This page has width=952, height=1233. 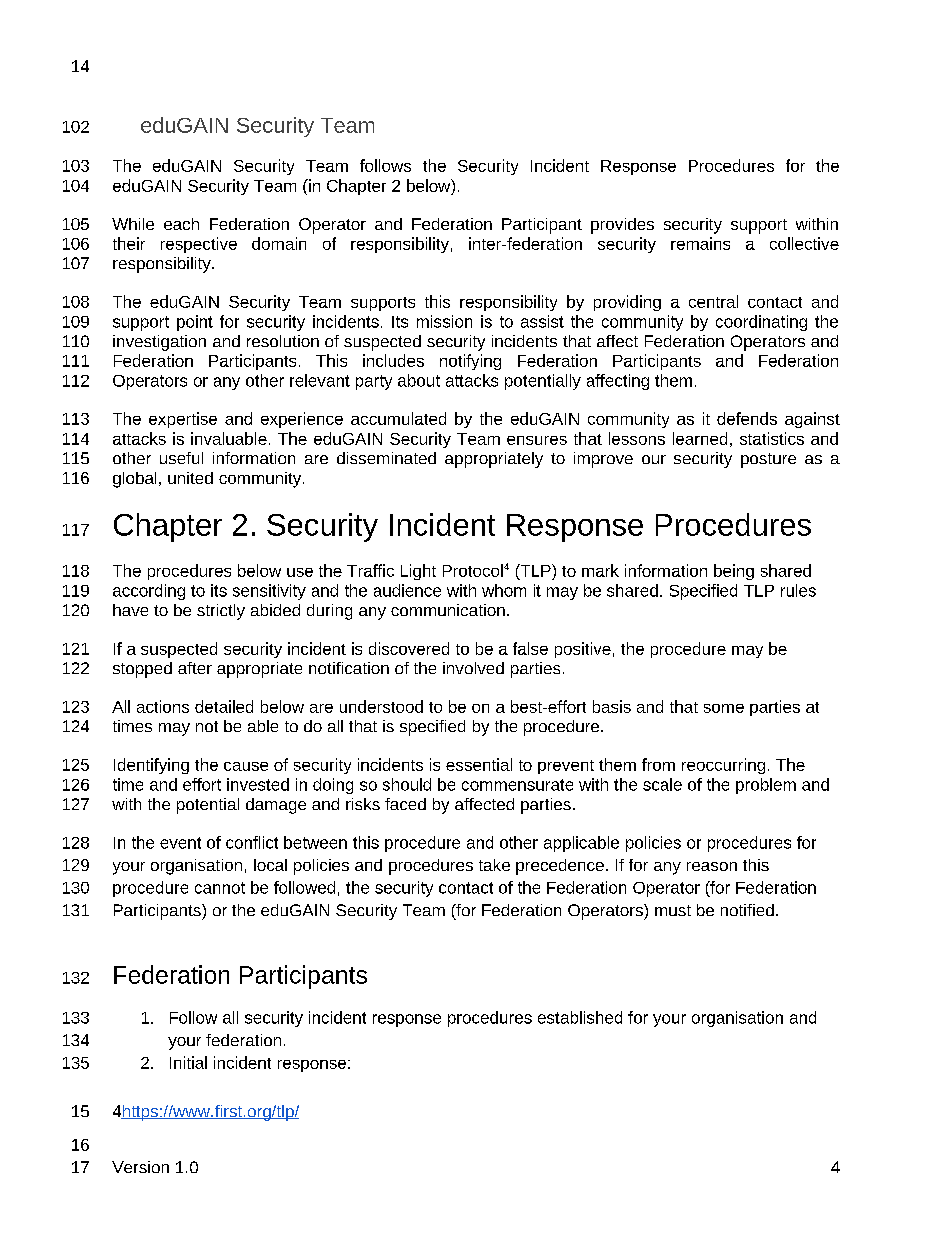 I want to click on remains, so click(x=700, y=243).
